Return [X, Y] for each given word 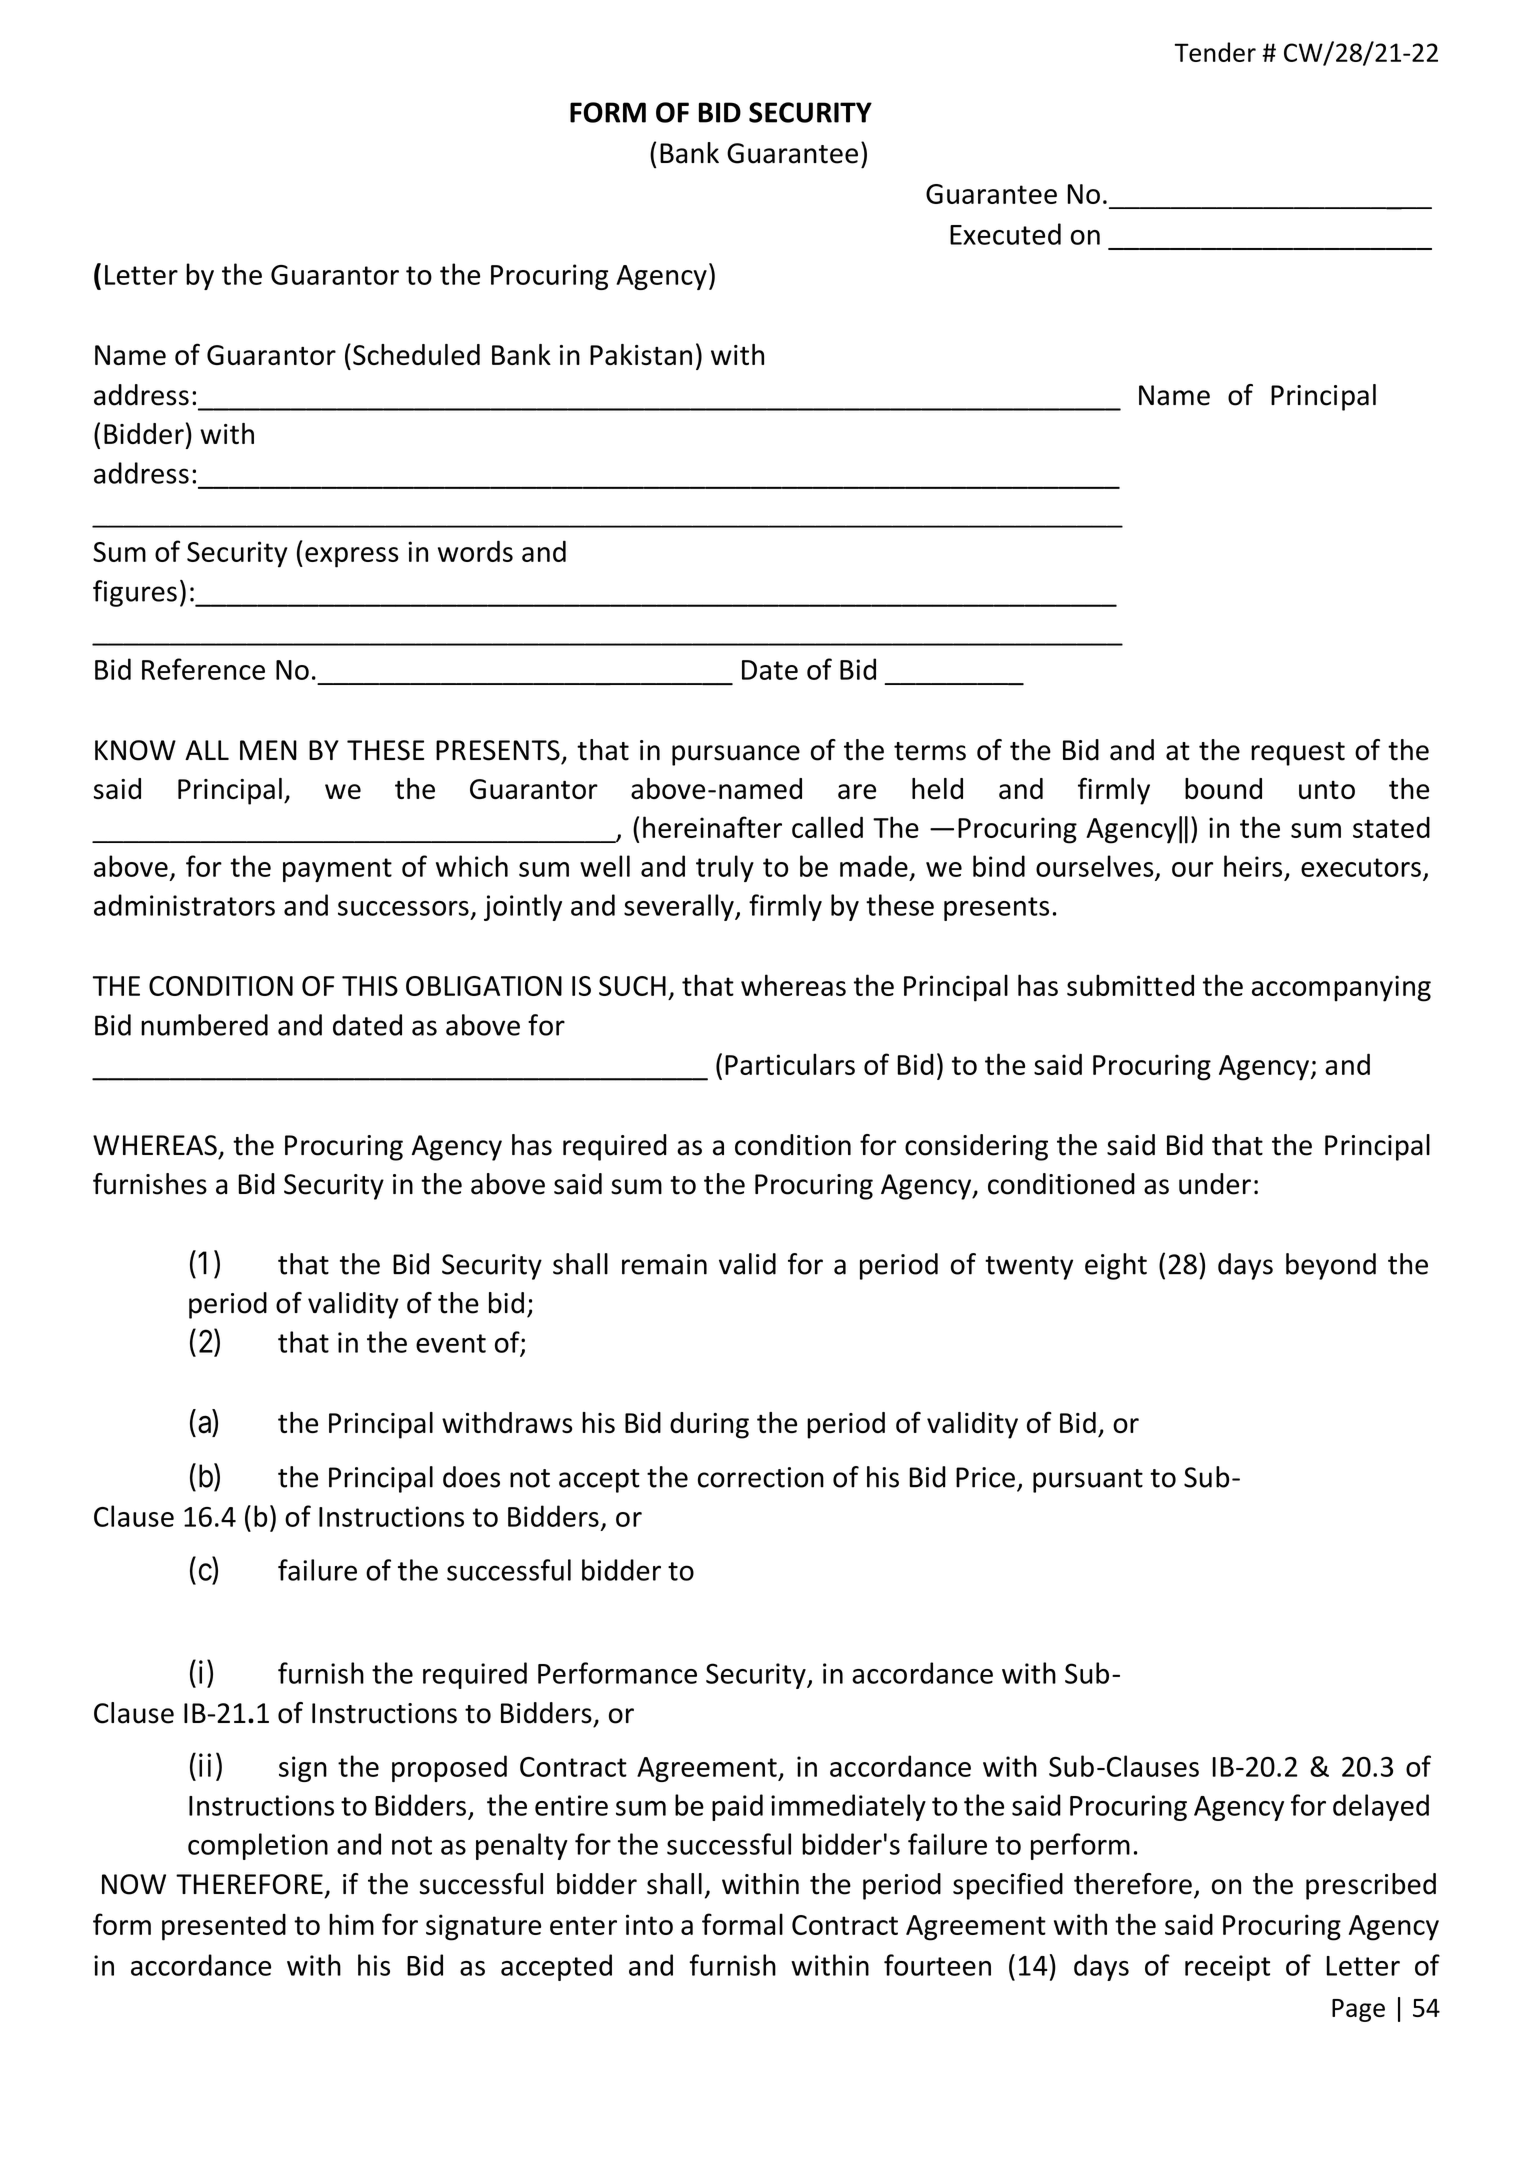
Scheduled [416, 355]
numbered [204, 1025]
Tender [1215, 52]
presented [224, 1927]
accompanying [1341, 988]
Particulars [790, 1064]
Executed [1005, 234]
